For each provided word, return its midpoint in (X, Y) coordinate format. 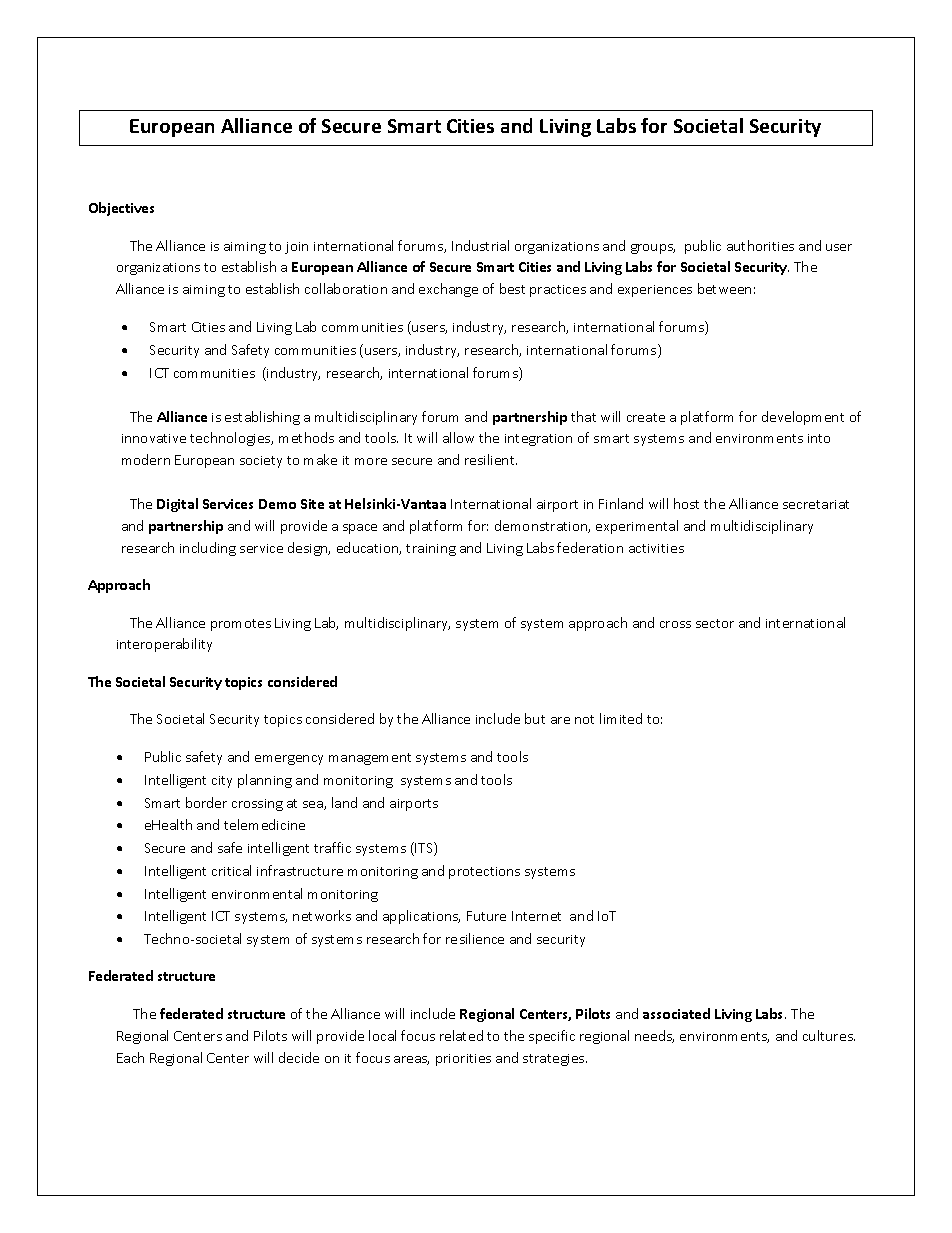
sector (715, 623)
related (461, 1035)
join (296, 248)
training (431, 550)
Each (130, 1057)
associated (676, 1013)
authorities (760, 245)
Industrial (480, 245)
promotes (241, 625)
